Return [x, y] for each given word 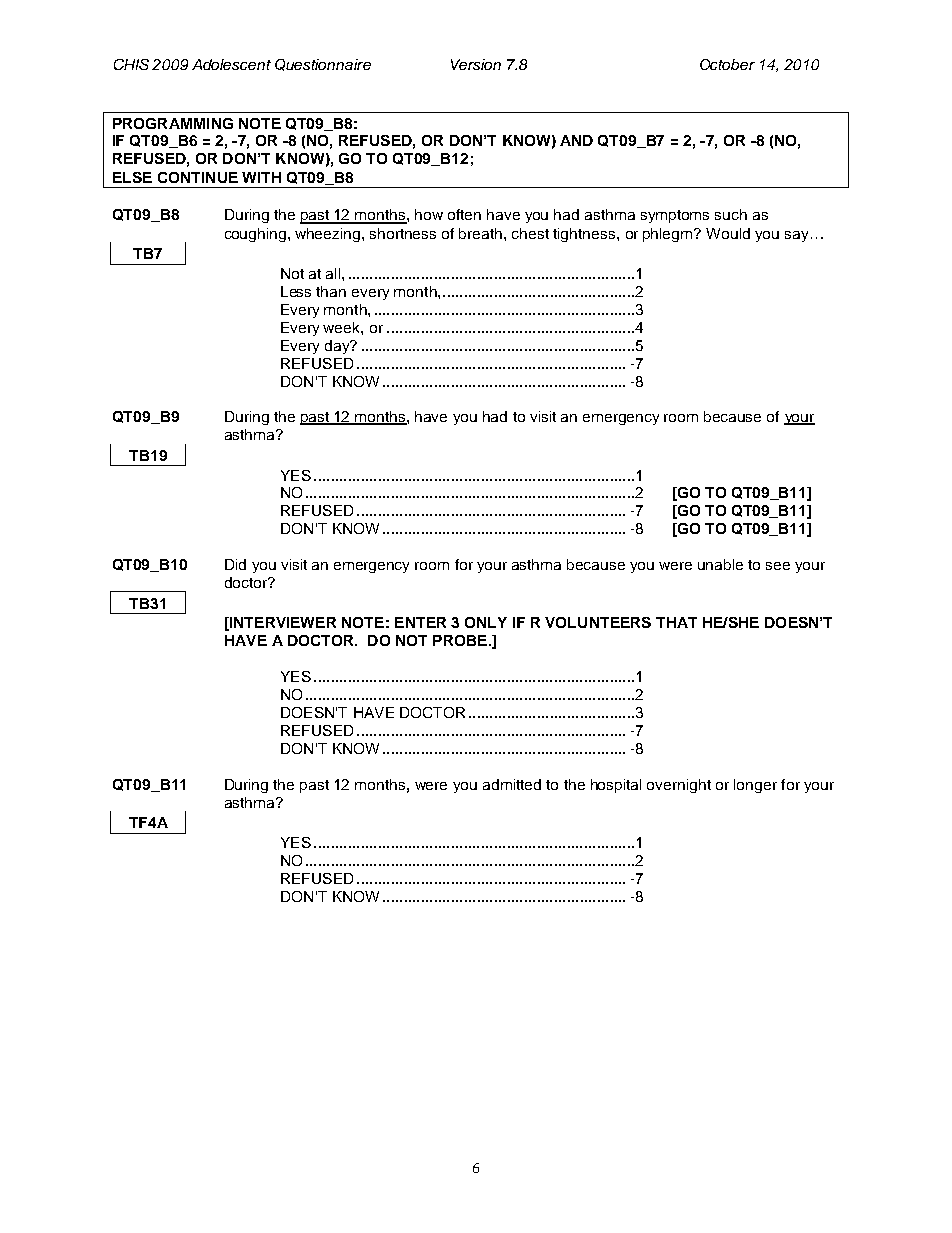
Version [476, 64]
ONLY [486, 622]
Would [728, 233]
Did [235, 564]
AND [576, 140]
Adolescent [231, 64]
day [338, 347]
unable [720, 564]
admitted [512, 784]
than [331, 291]
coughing [257, 235]
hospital [616, 786]
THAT [676, 622]
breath [482, 233]
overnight [679, 786]
